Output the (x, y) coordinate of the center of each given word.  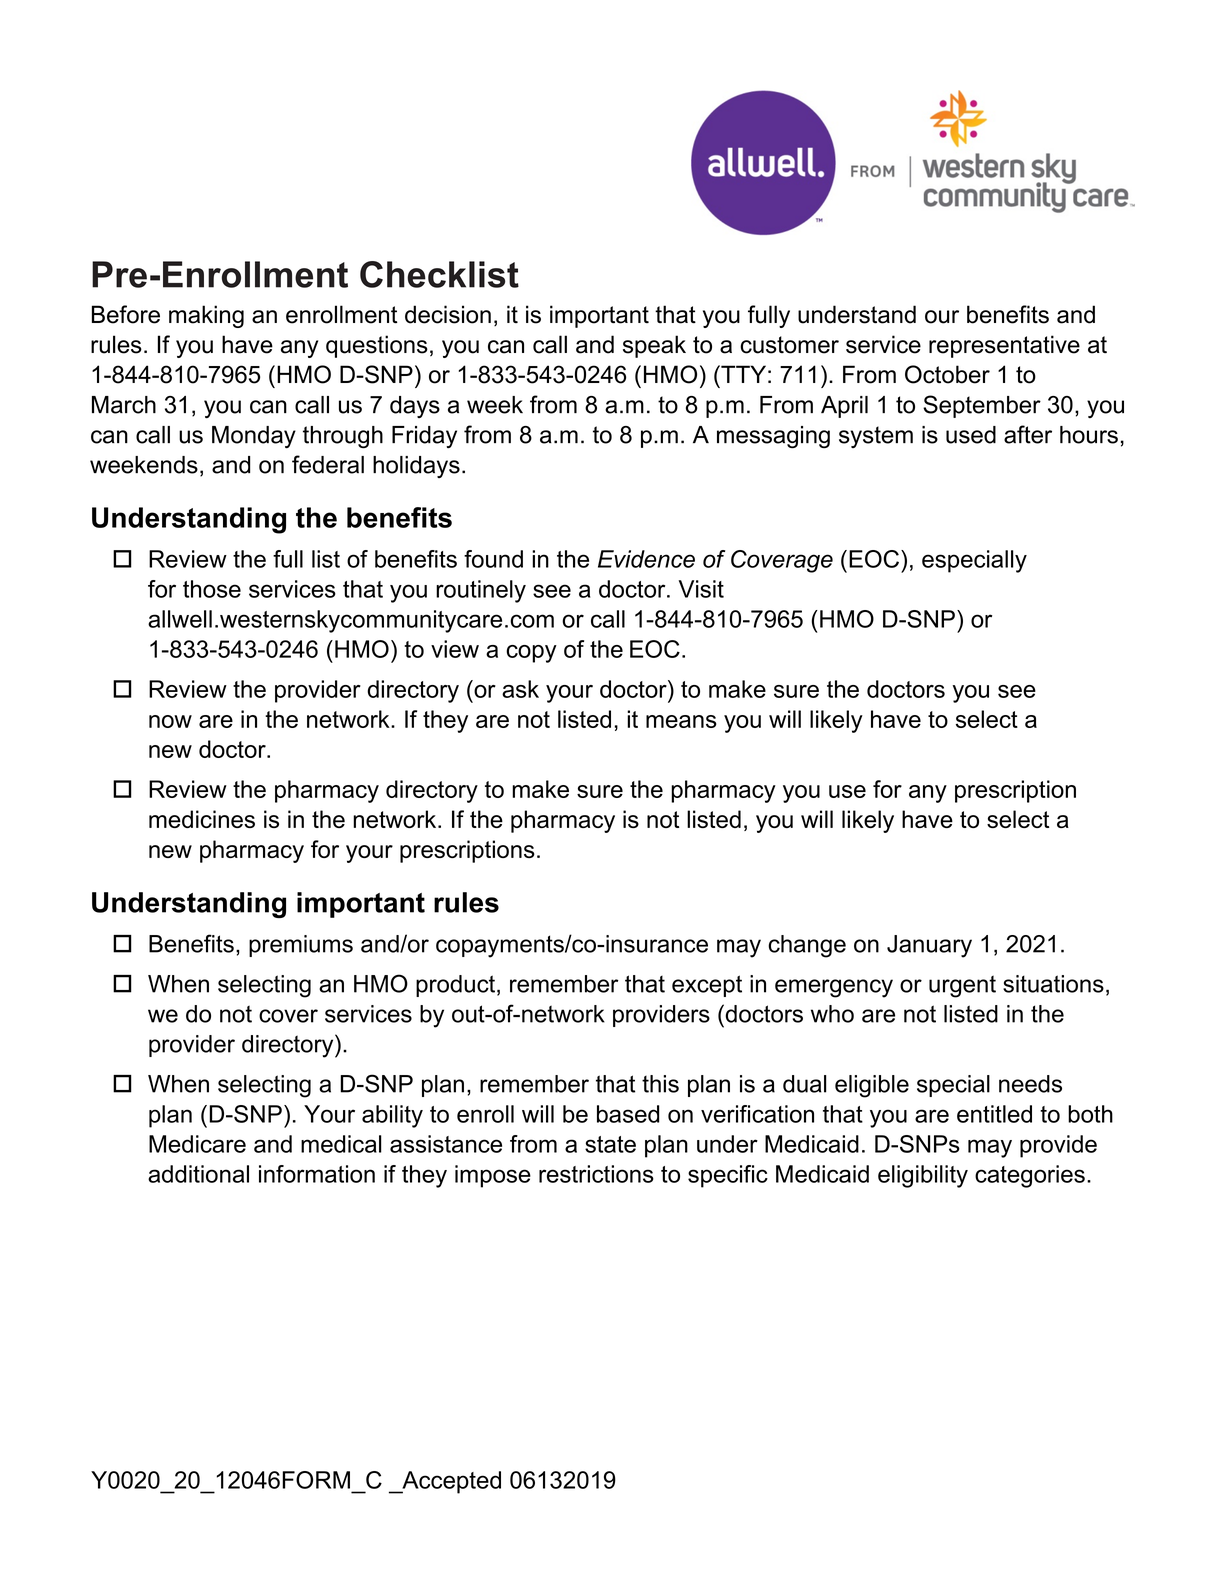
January (929, 946)
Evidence (646, 559)
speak (654, 346)
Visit (701, 589)
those (212, 589)
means (681, 721)
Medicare (197, 1144)
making (206, 316)
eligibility (923, 1176)
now (170, 721)
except (707, 986)
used (971, 435)
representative (1004, 346)
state (610, 1144)
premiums (301, 946)
